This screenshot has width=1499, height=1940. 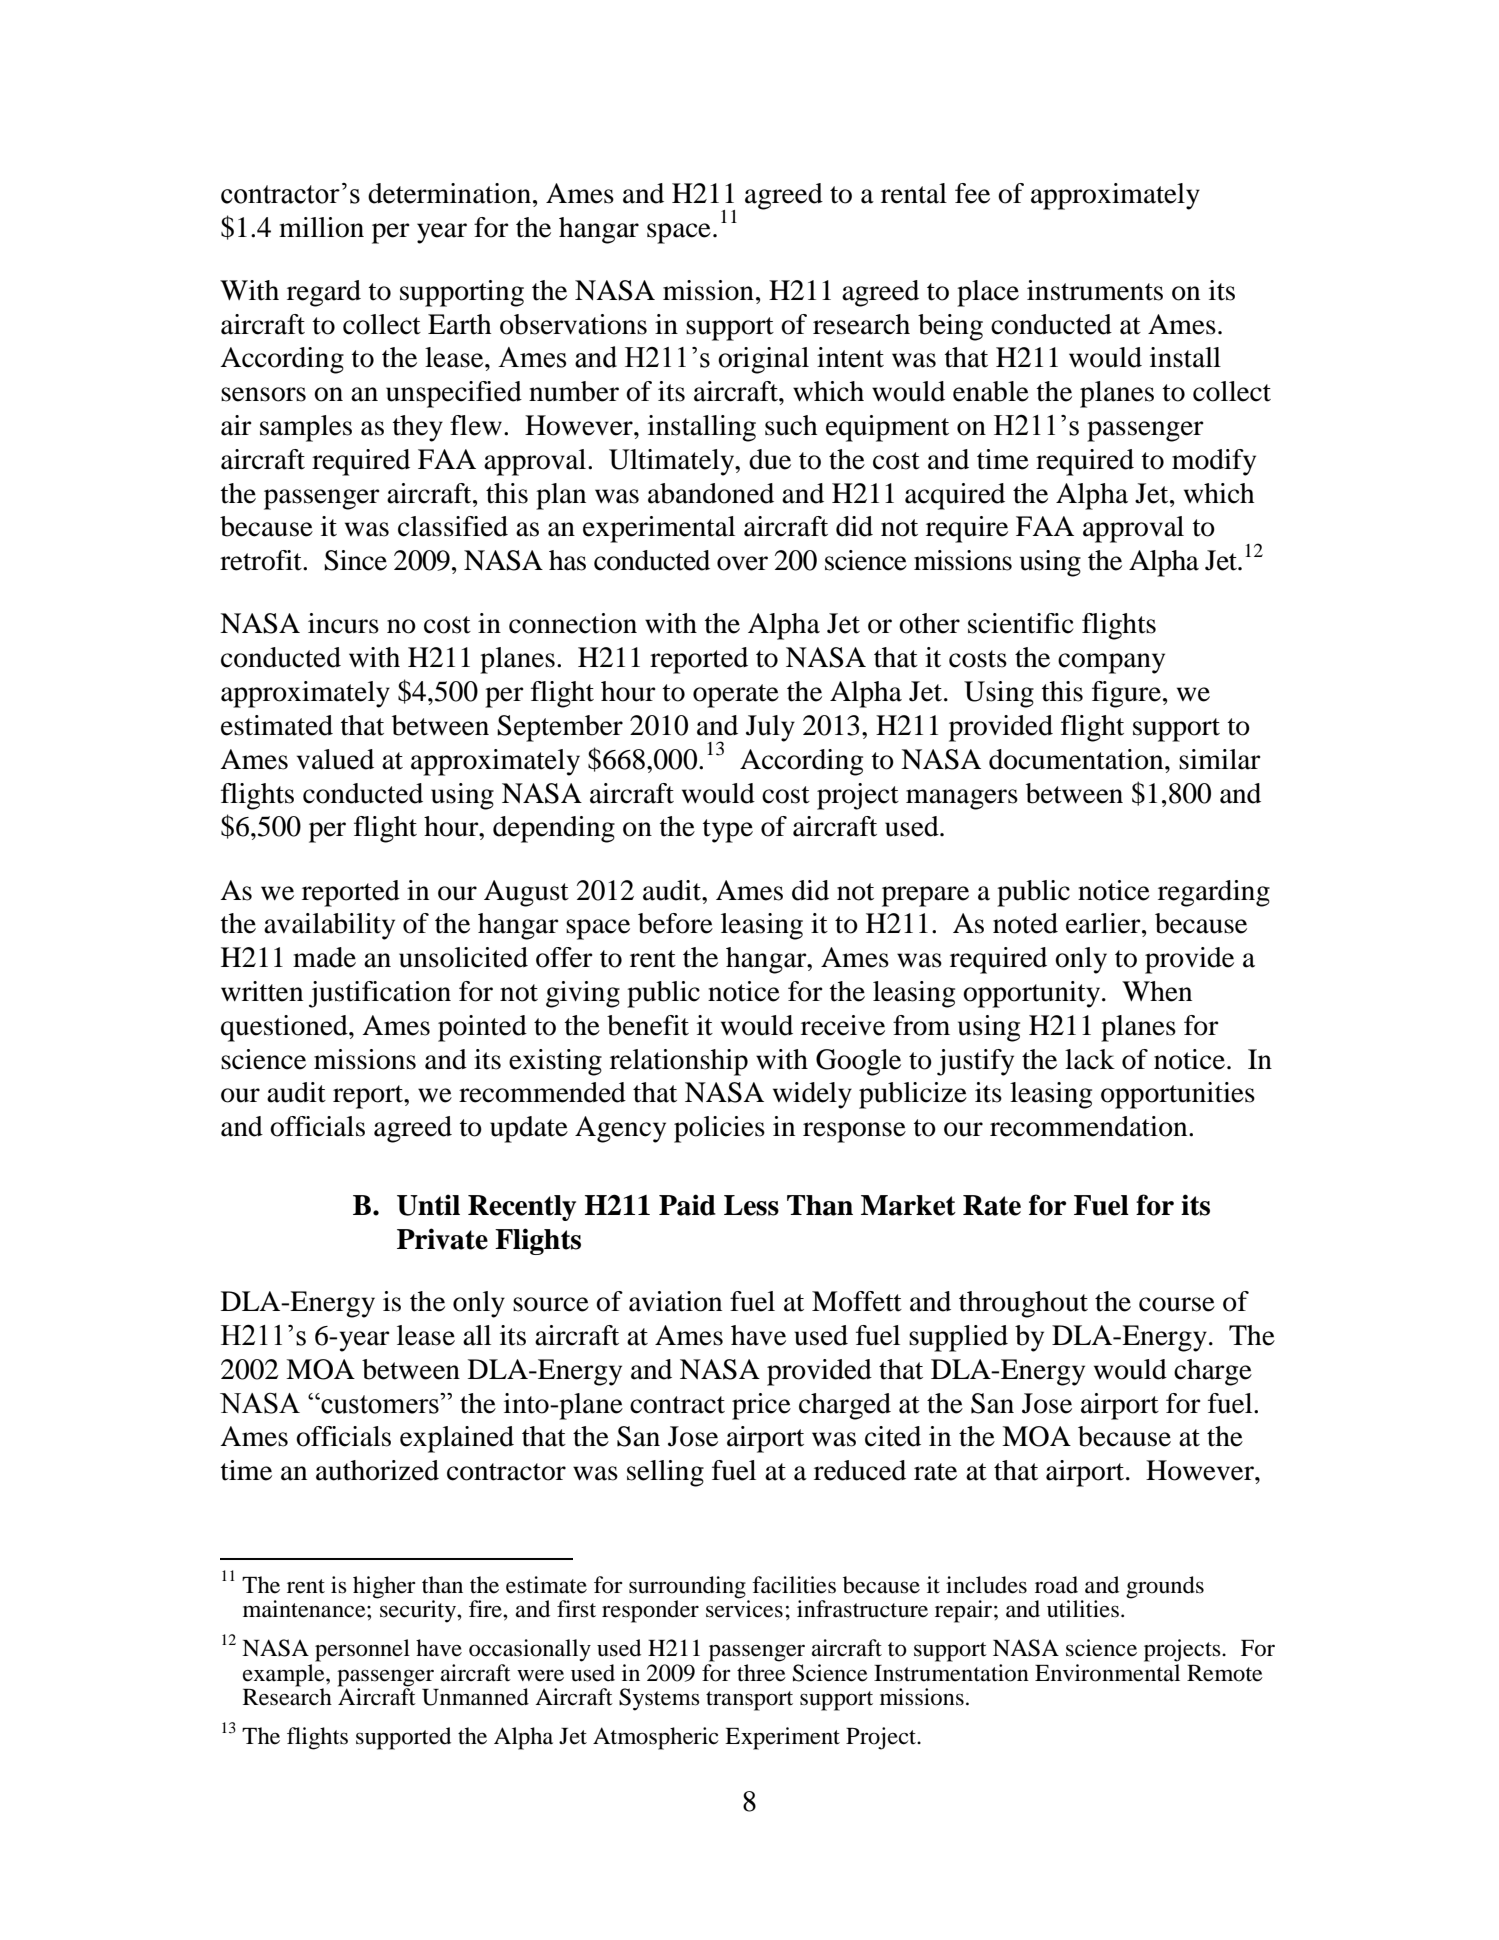 What do you see at coordinates (428, 1205) in the screenshot?
I see `Until` at bounding box center [428, 1205].
